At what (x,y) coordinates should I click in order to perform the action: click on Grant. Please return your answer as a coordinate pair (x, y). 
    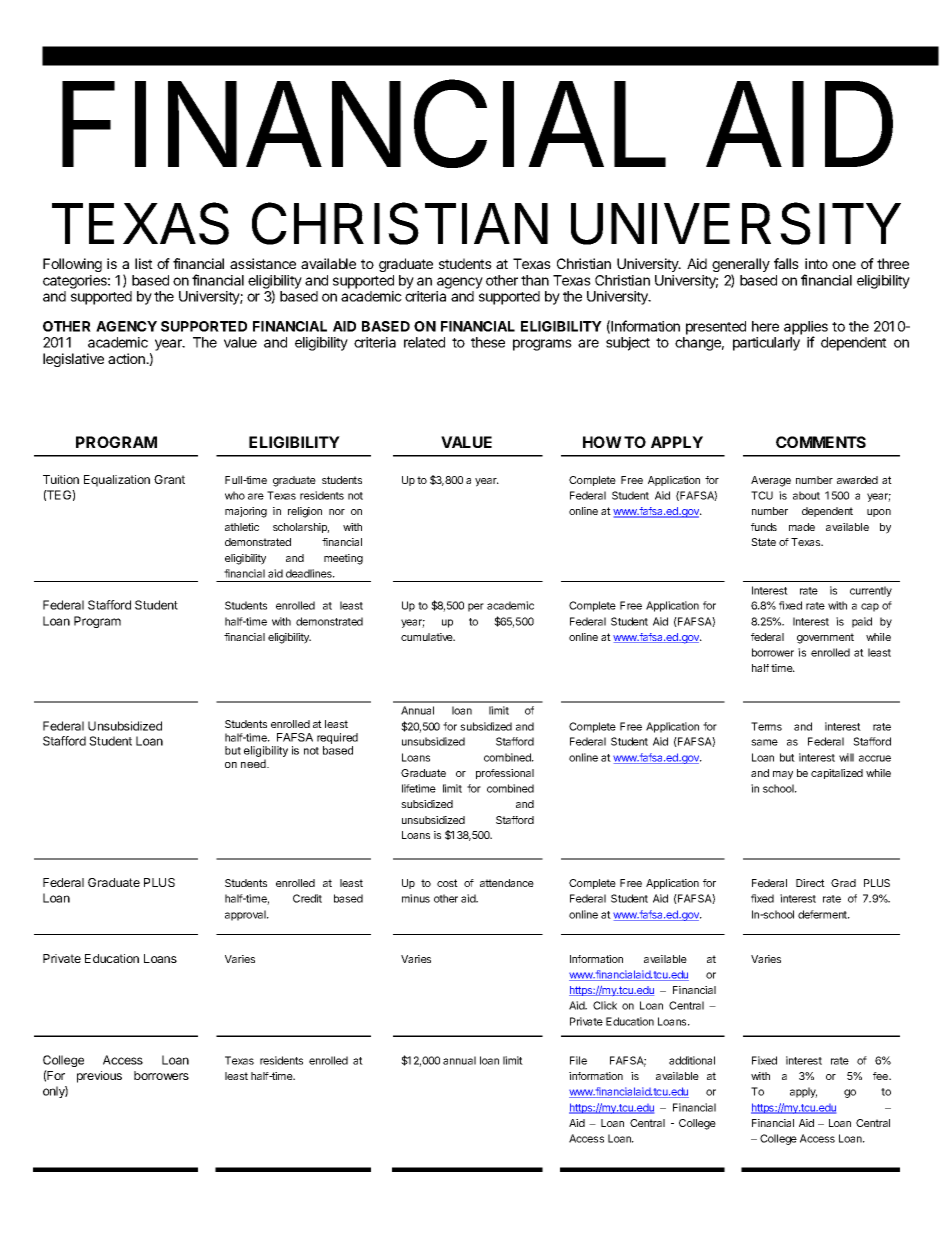
    Looking at the image, I should click on (169, 479).
